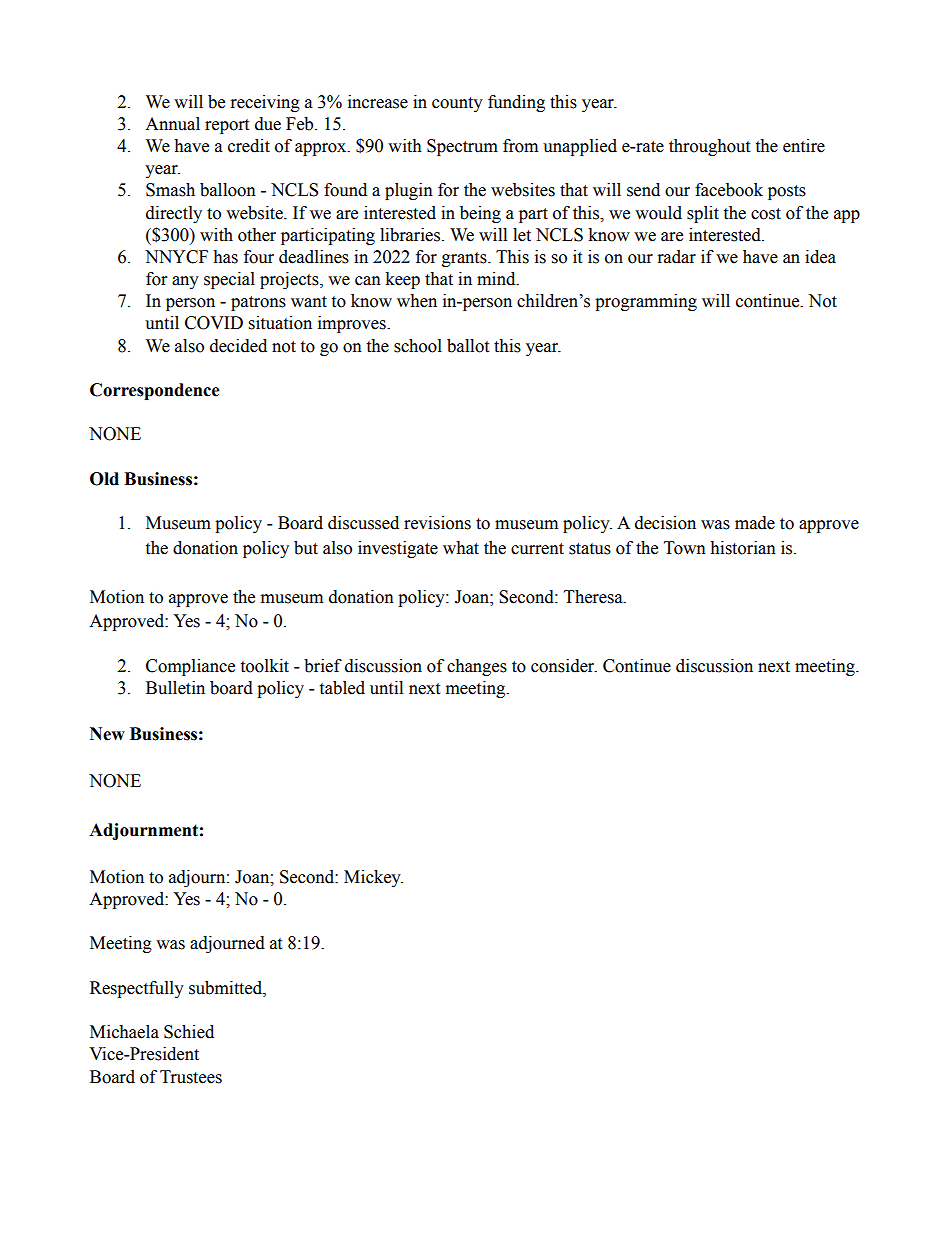  Describe the element at coordinates (709, 147) in the image. I see `throughout` at that location.
